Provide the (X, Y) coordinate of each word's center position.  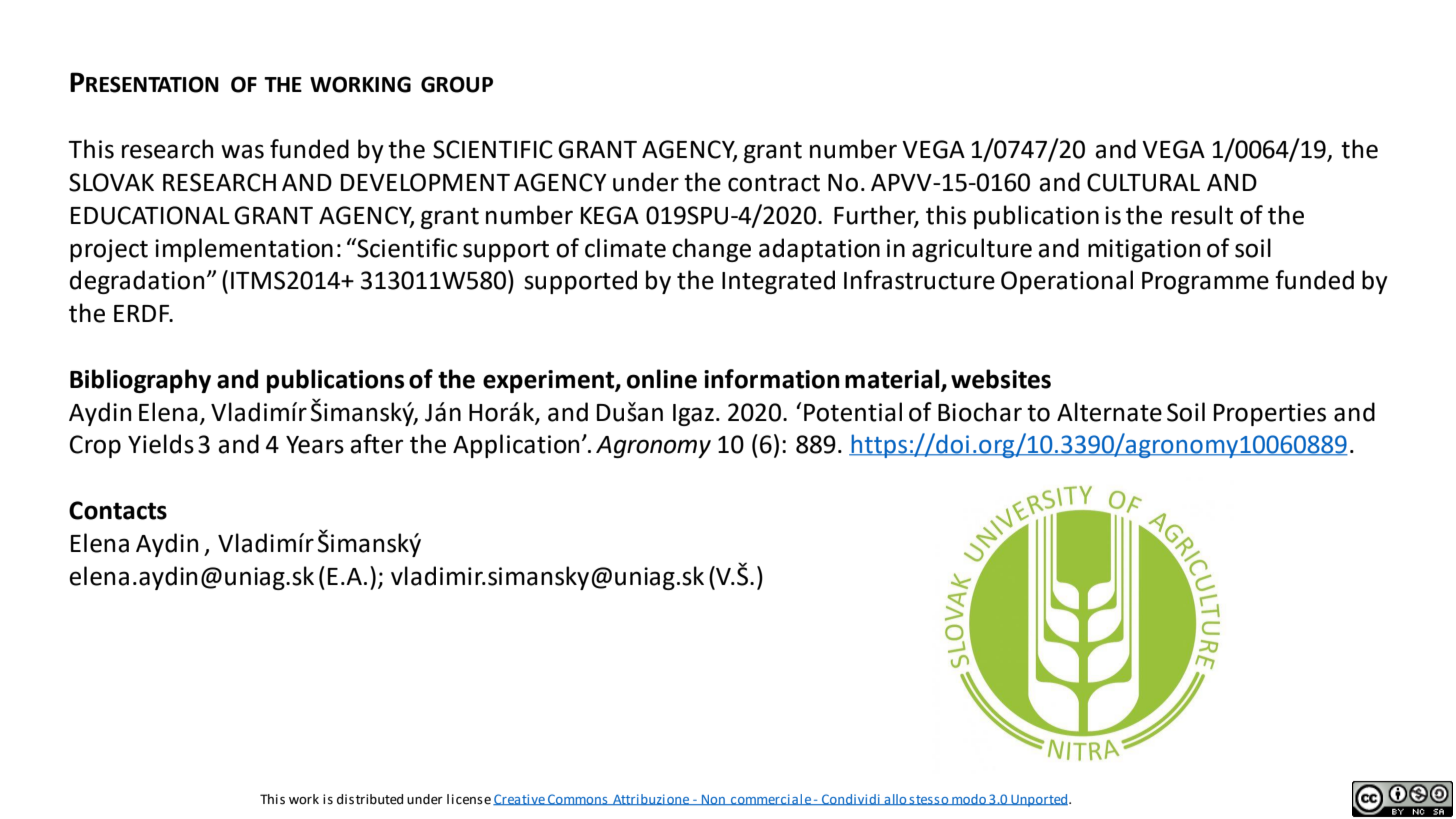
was (242, 151)
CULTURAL (1143, 182)
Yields (161, 444)
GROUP (457, 84)
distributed (370, 799)
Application (516, 446)
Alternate (1109, 412)
